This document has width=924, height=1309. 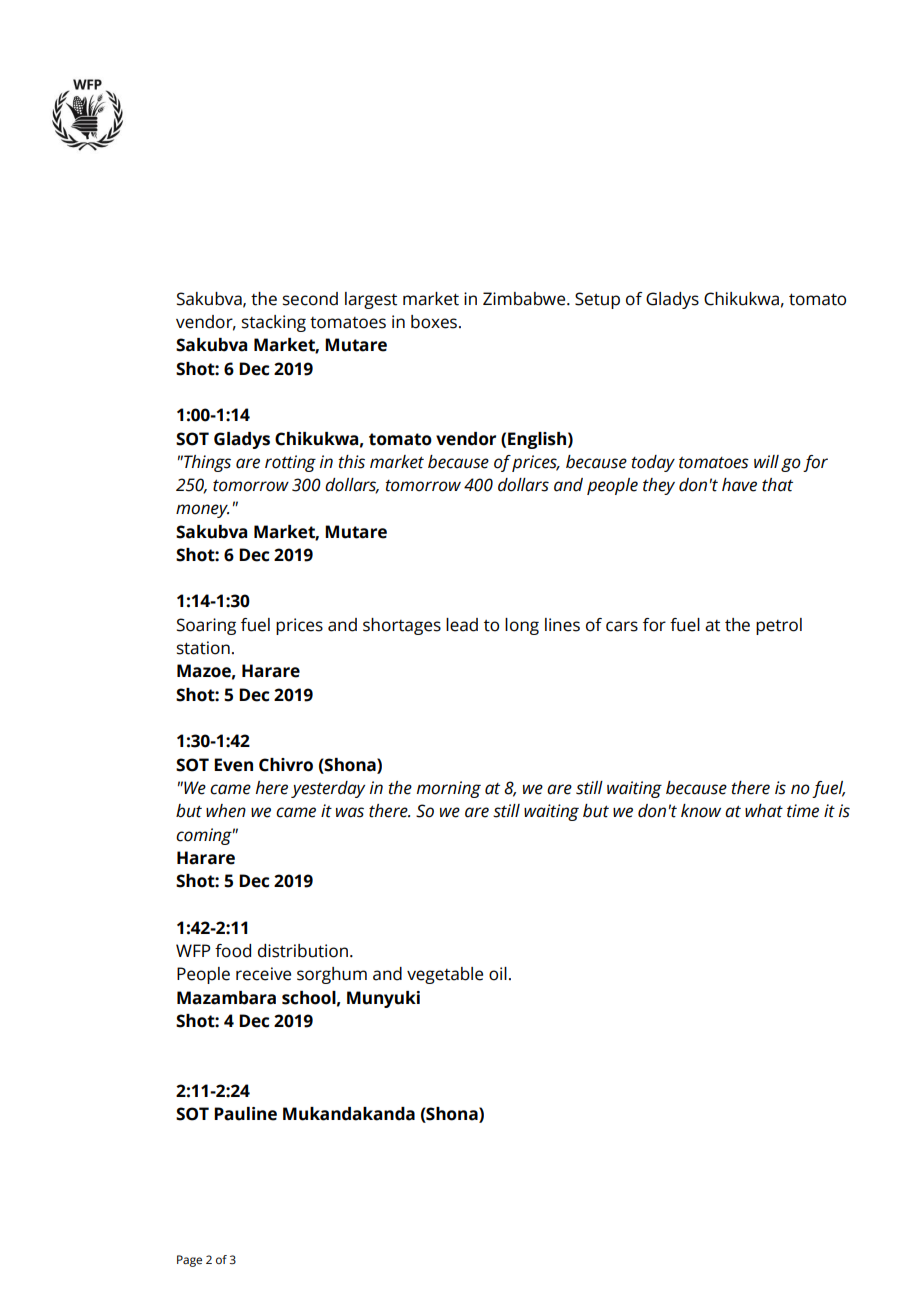 I want to click on stacking, so click(x=274, y=323).
